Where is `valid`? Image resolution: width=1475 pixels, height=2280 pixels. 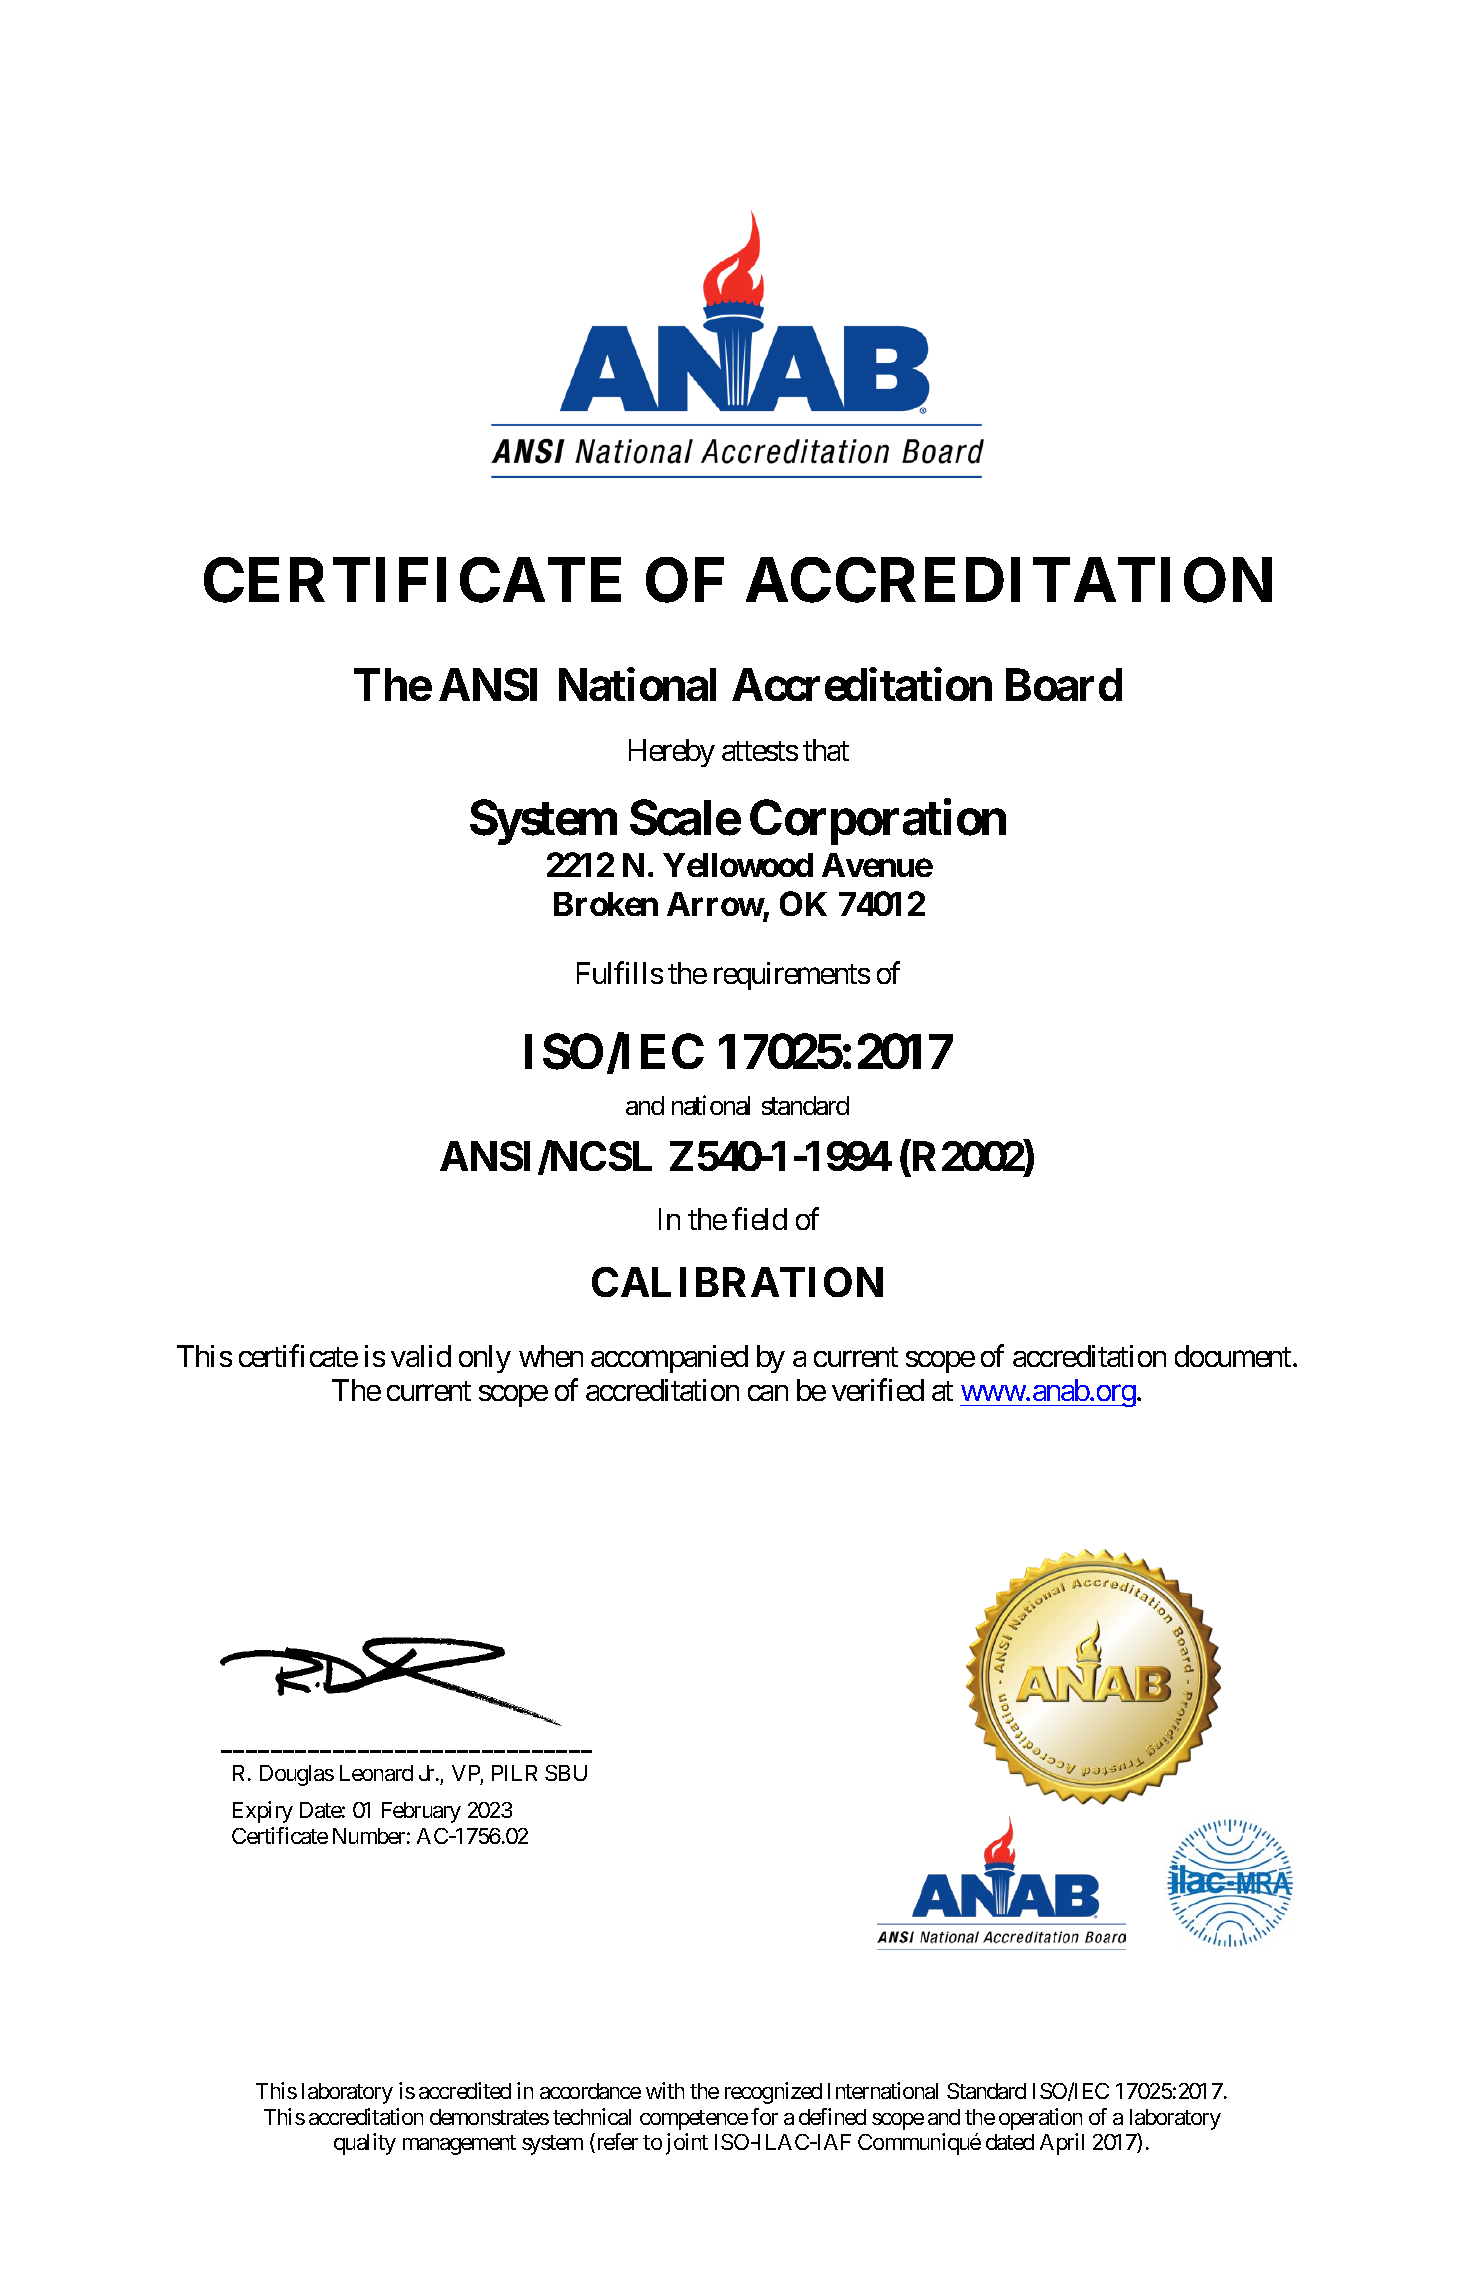
valid is located at coordinates (421, 1356).
